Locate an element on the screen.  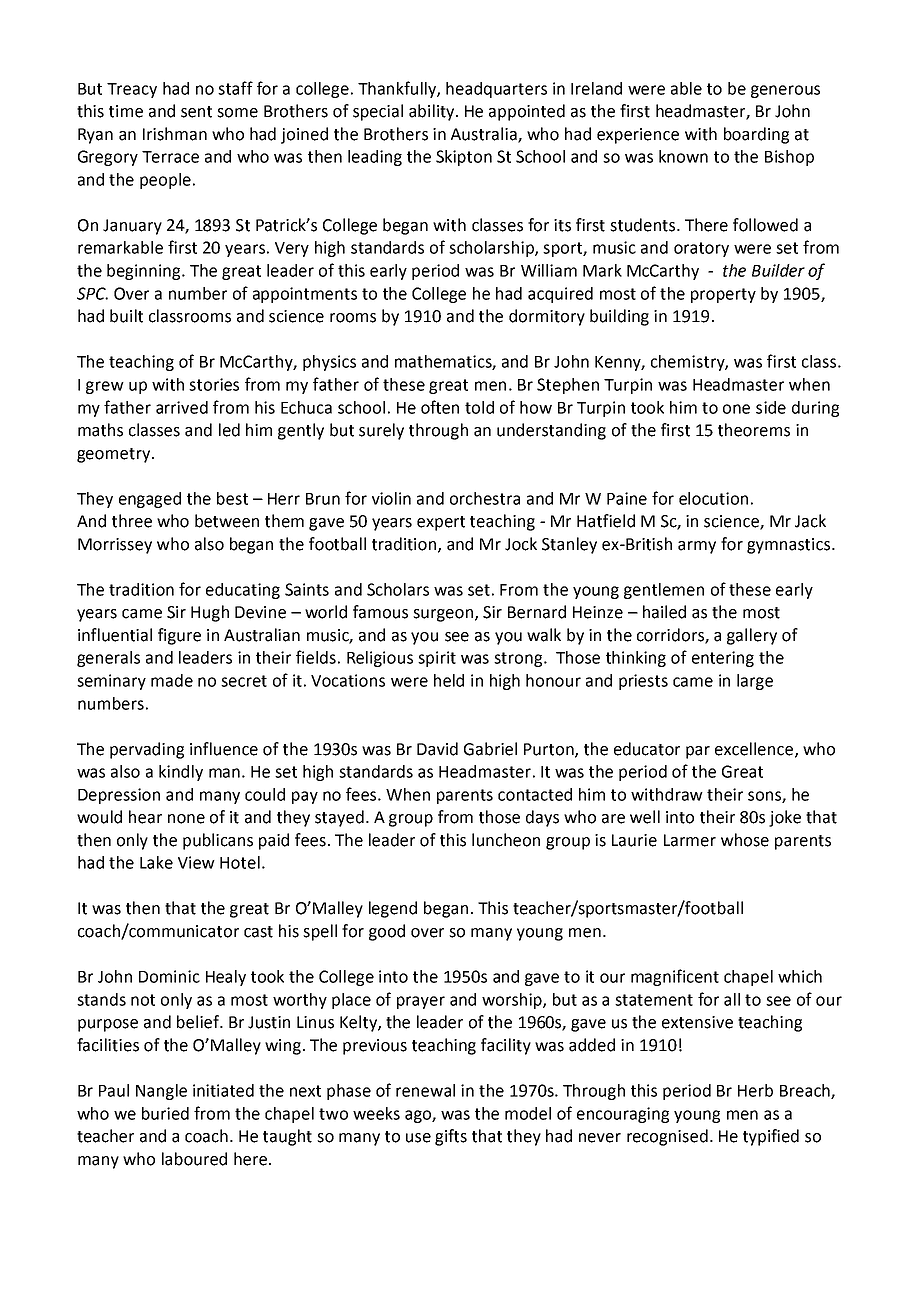
David is located at coordinates (437, 749).
